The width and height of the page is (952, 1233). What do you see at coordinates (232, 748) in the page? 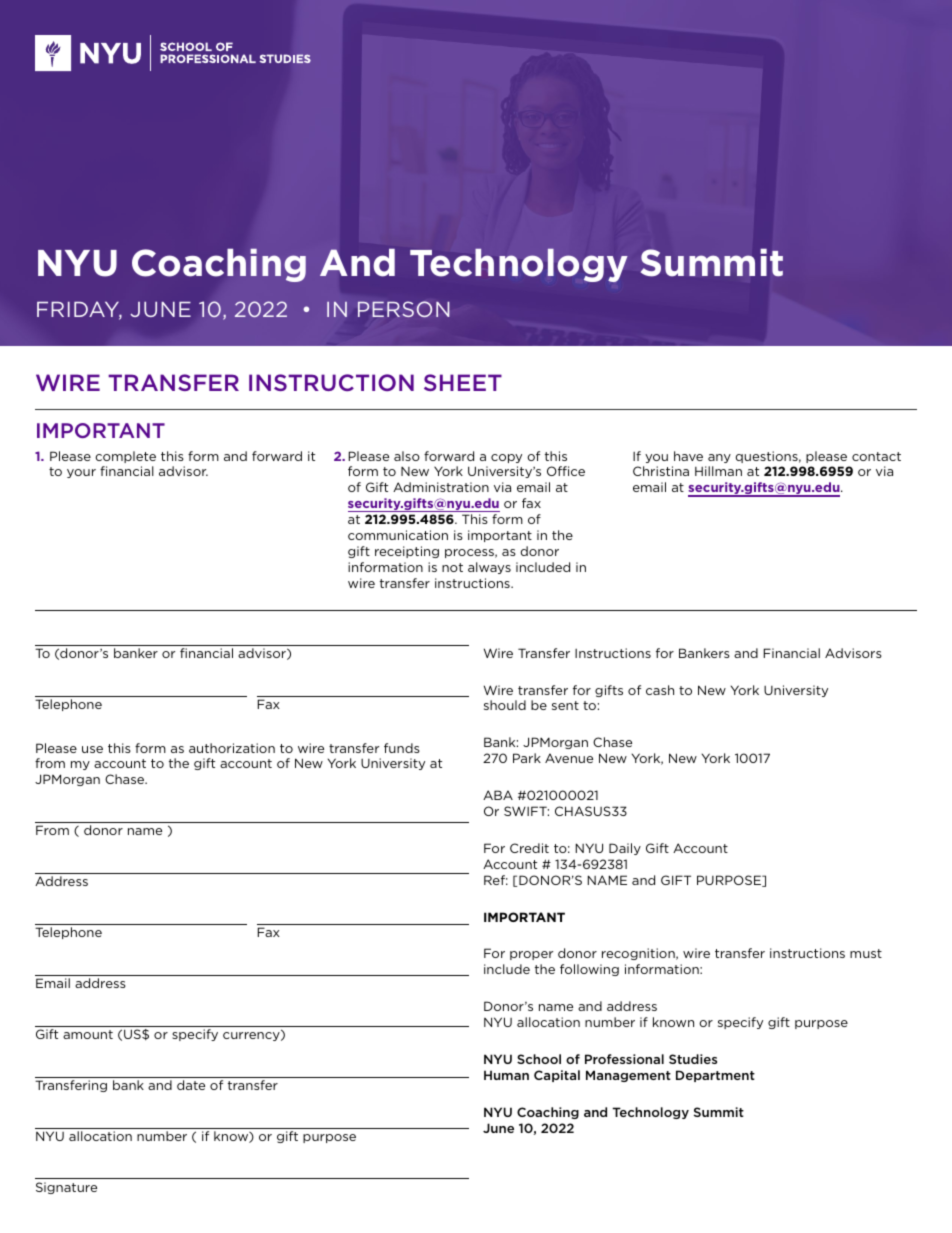
I see `authorization` at bounding box center [232, 748].
